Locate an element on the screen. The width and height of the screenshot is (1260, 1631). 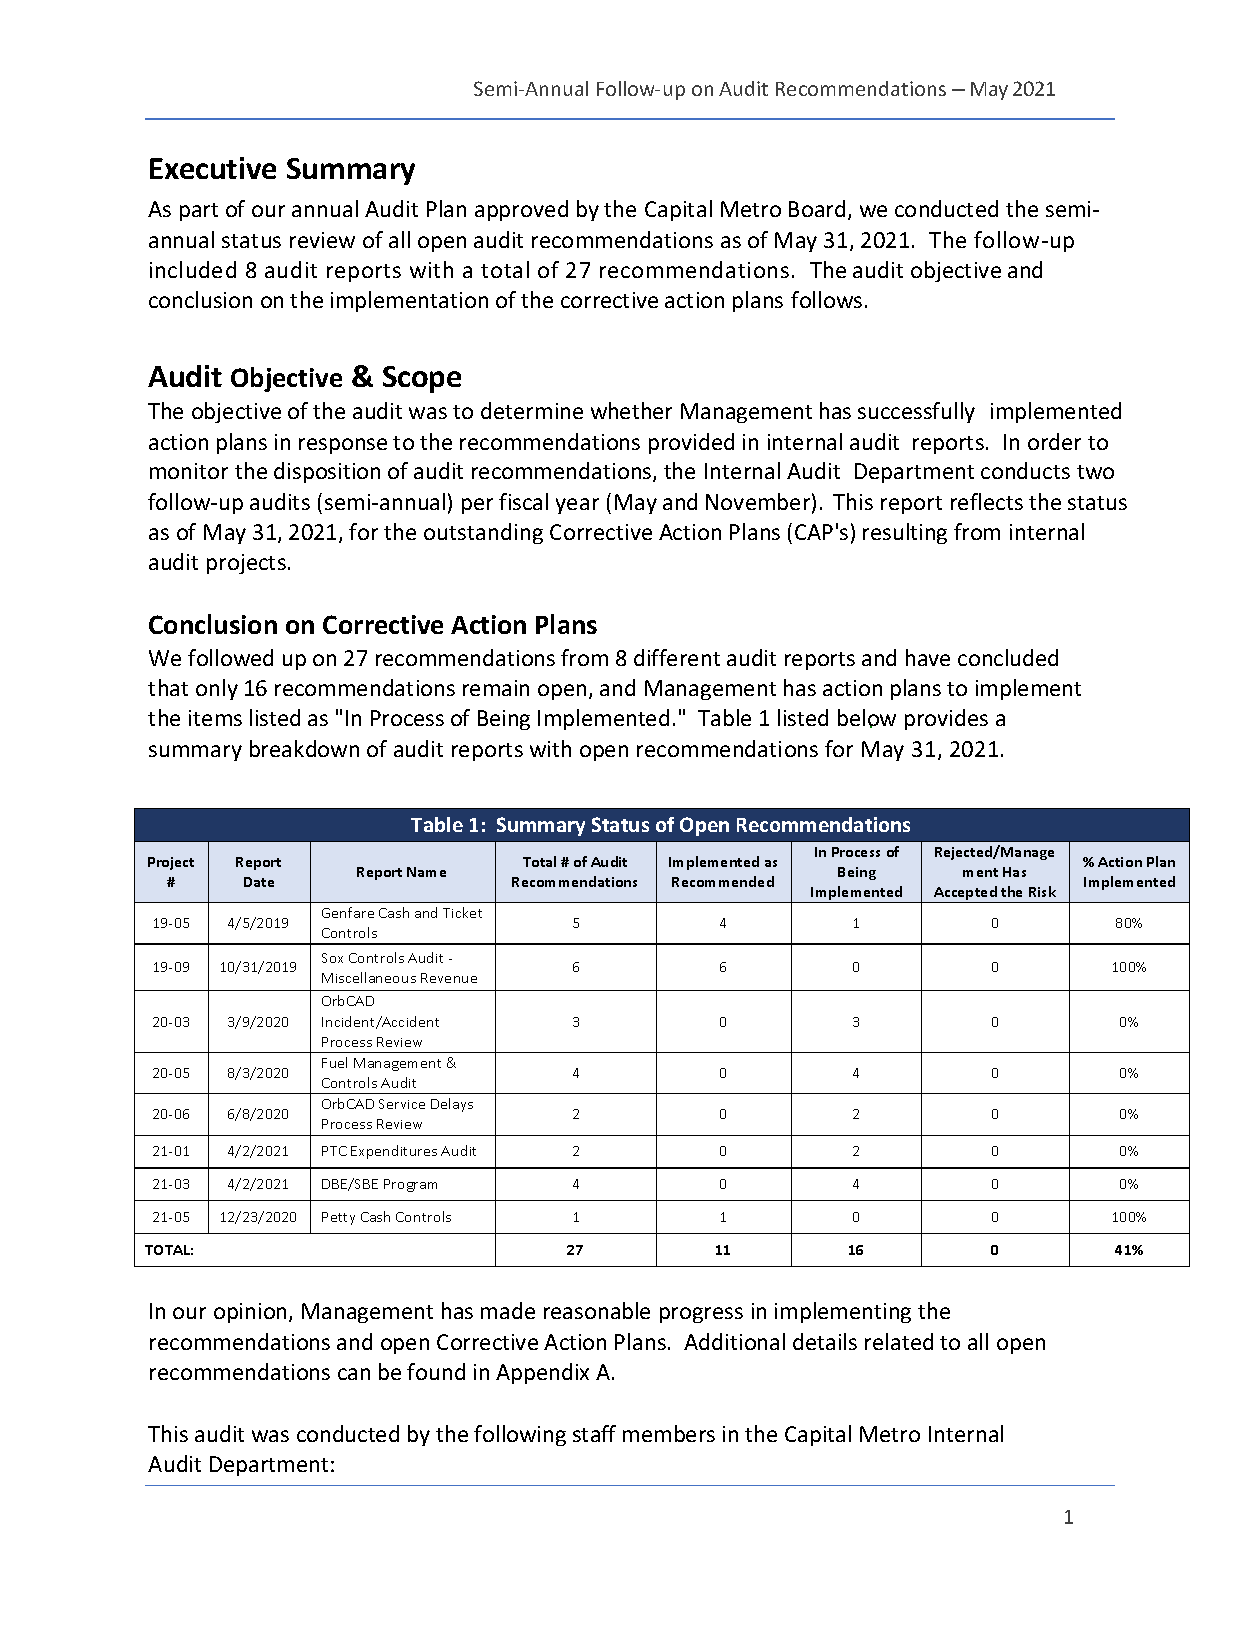
concluded is located at coordinates (1008, 657).
